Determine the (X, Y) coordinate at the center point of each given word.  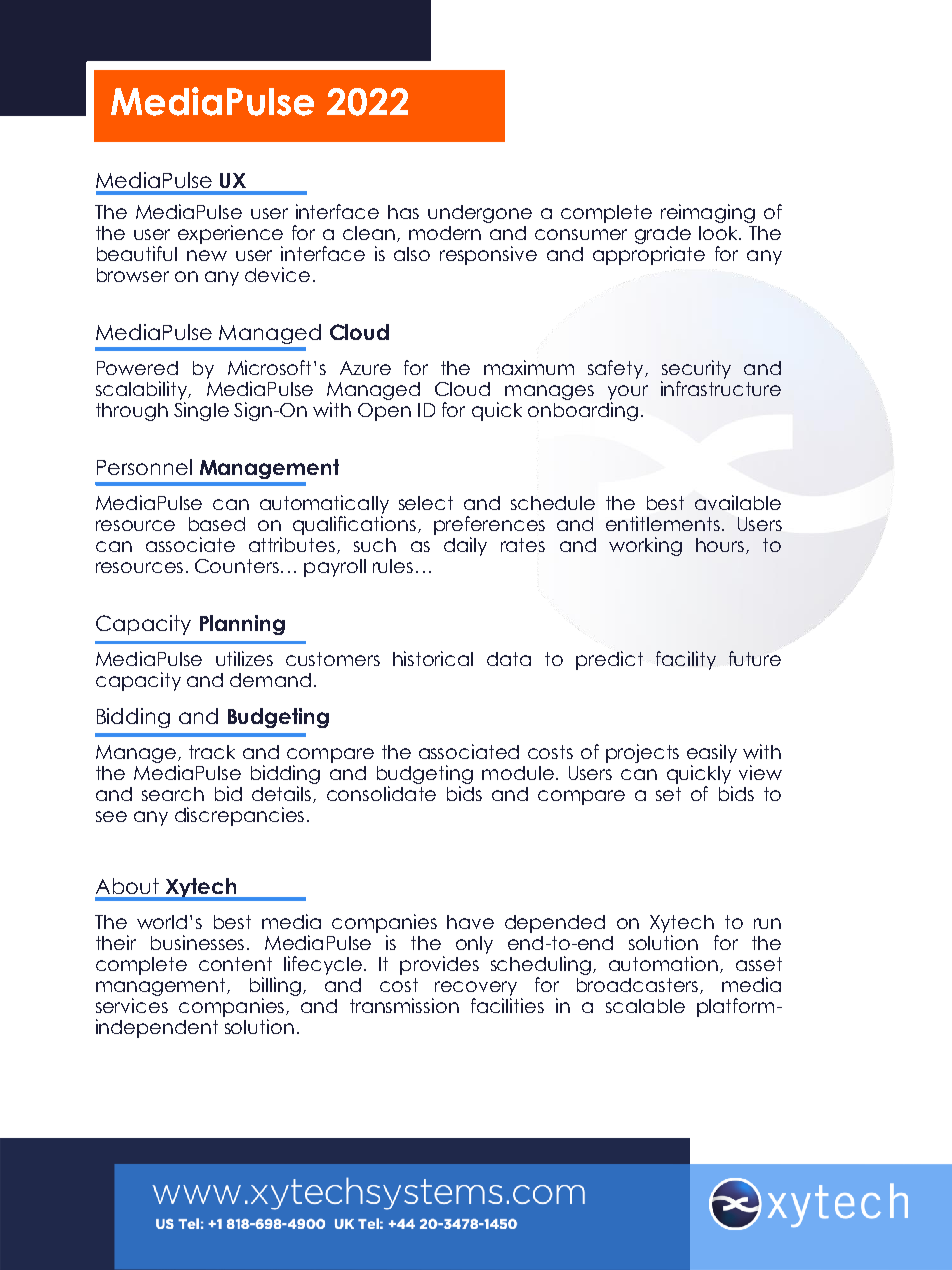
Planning (242, 625)
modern (445, 233)
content (235, 964)
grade (663, 236)
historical (433, 658)
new (207, 255)
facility (686, 660)
